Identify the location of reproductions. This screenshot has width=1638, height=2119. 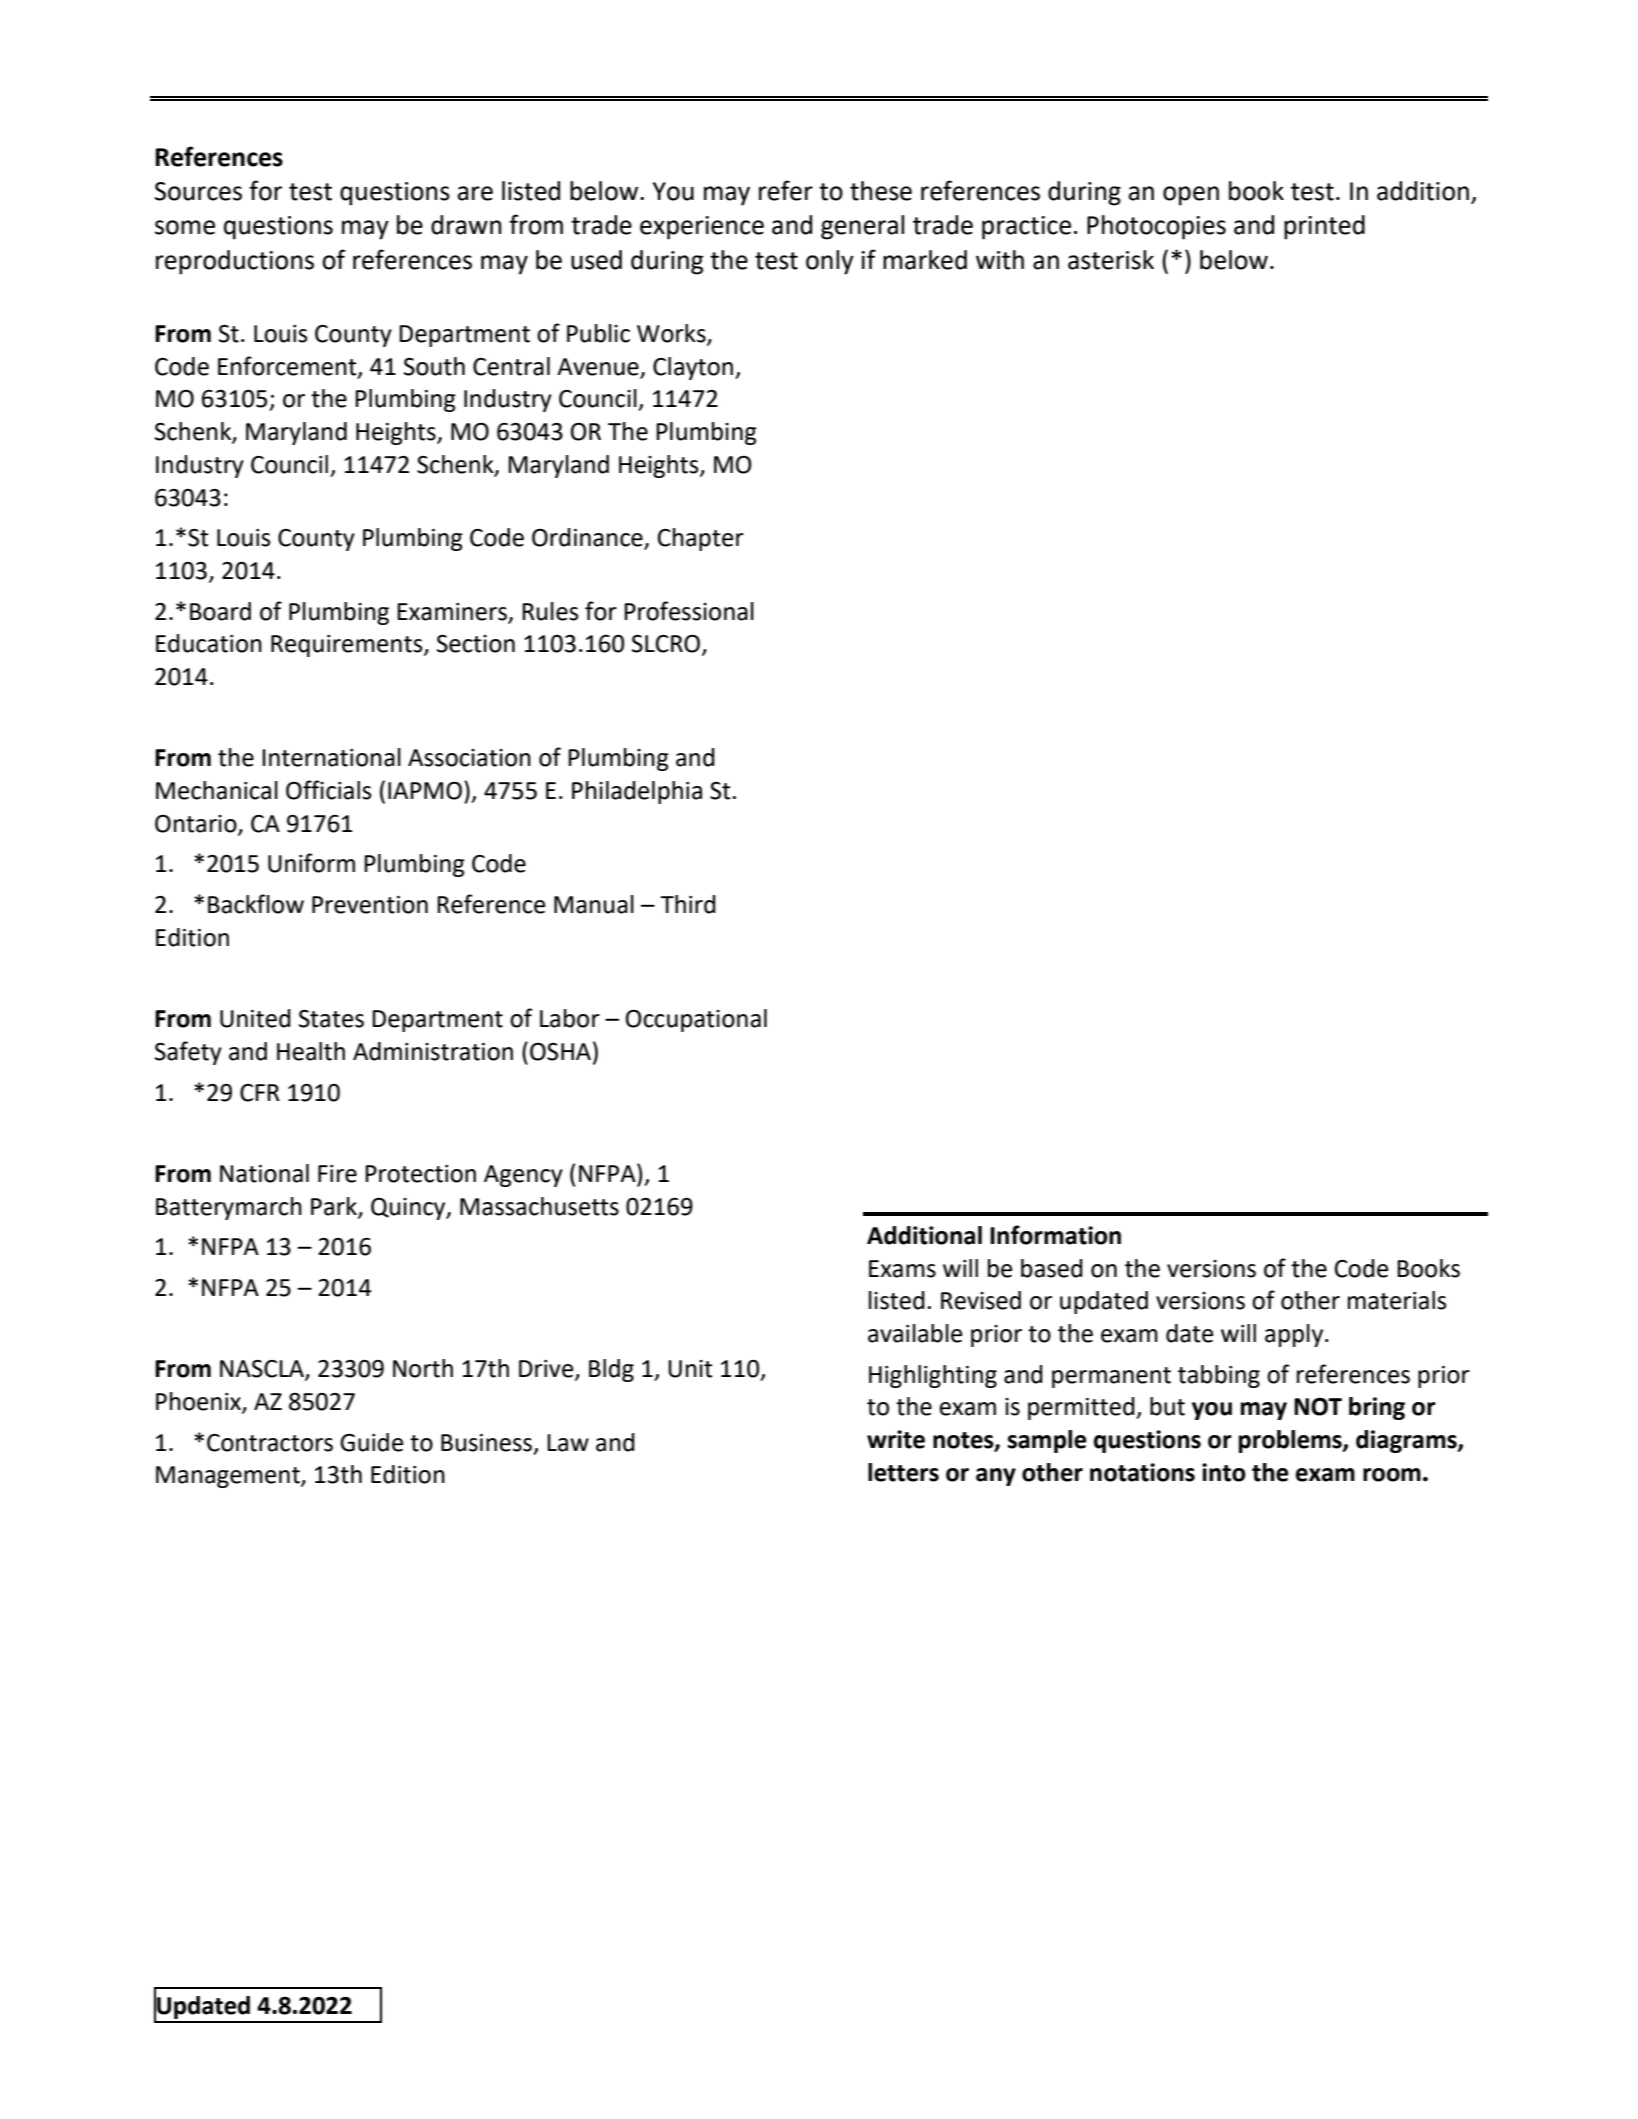
(235, 262).
